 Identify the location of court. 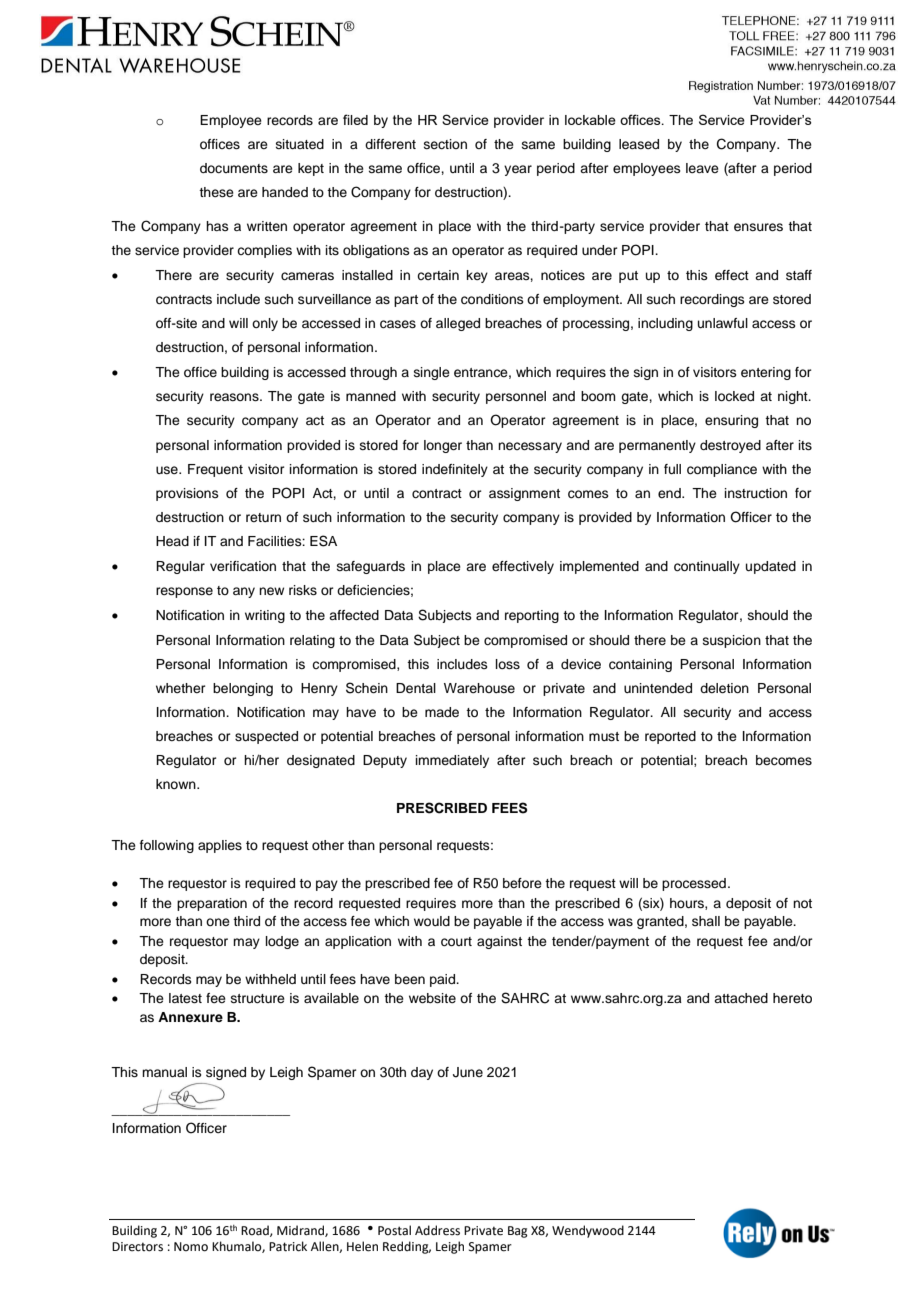
(456, 942).
